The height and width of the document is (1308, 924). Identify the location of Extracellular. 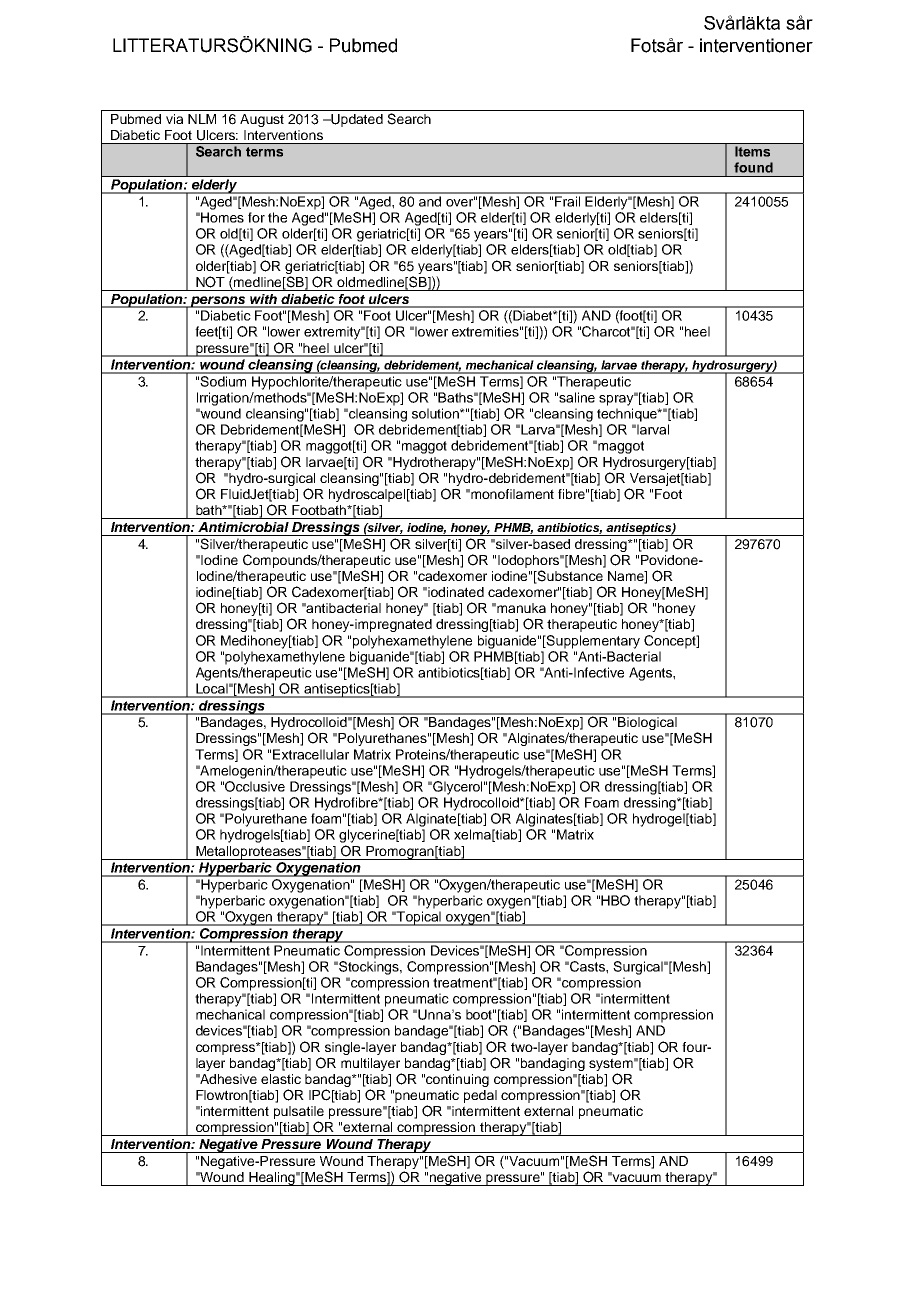
(311, 754).
